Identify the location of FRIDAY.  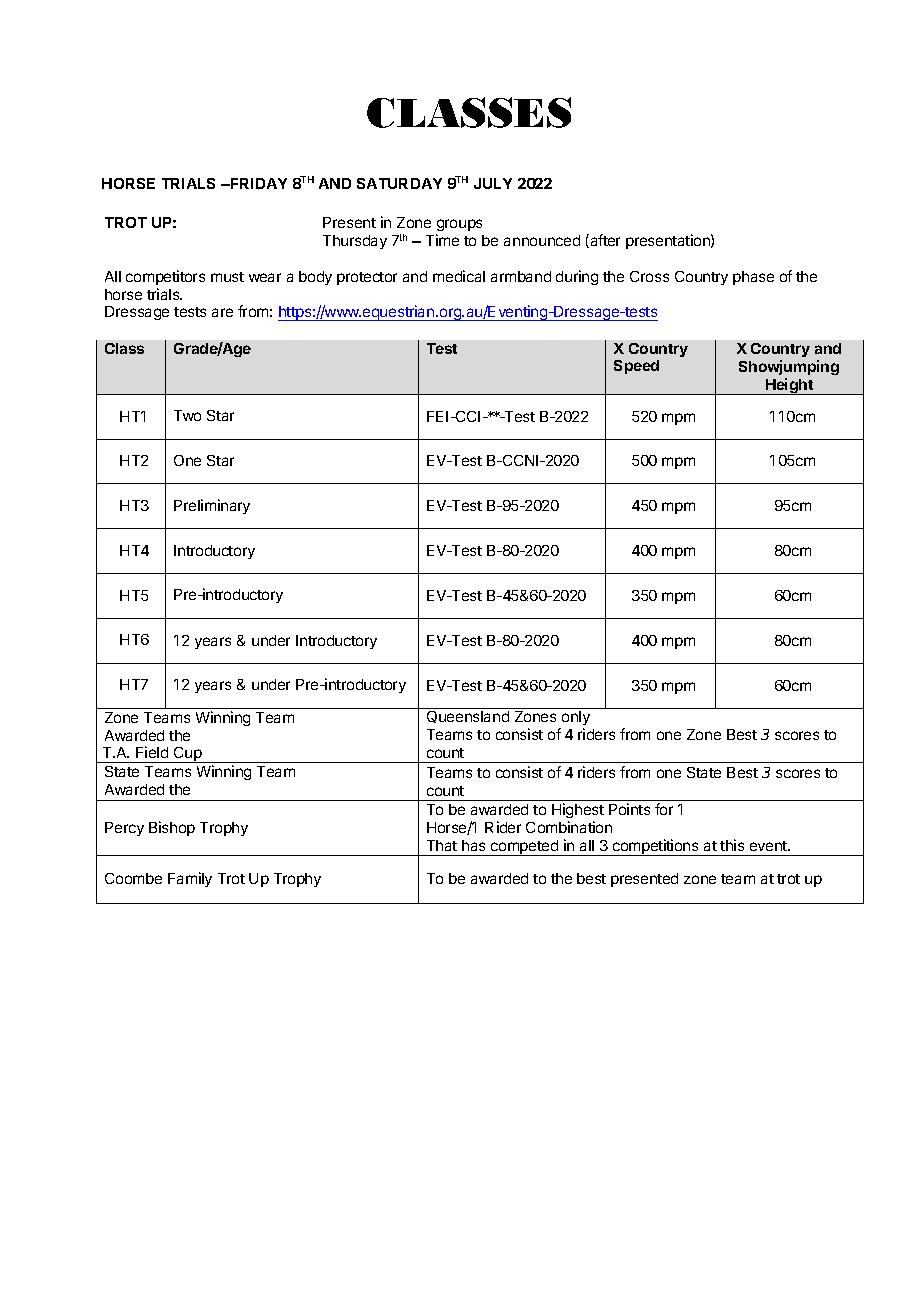
(258, 183).
